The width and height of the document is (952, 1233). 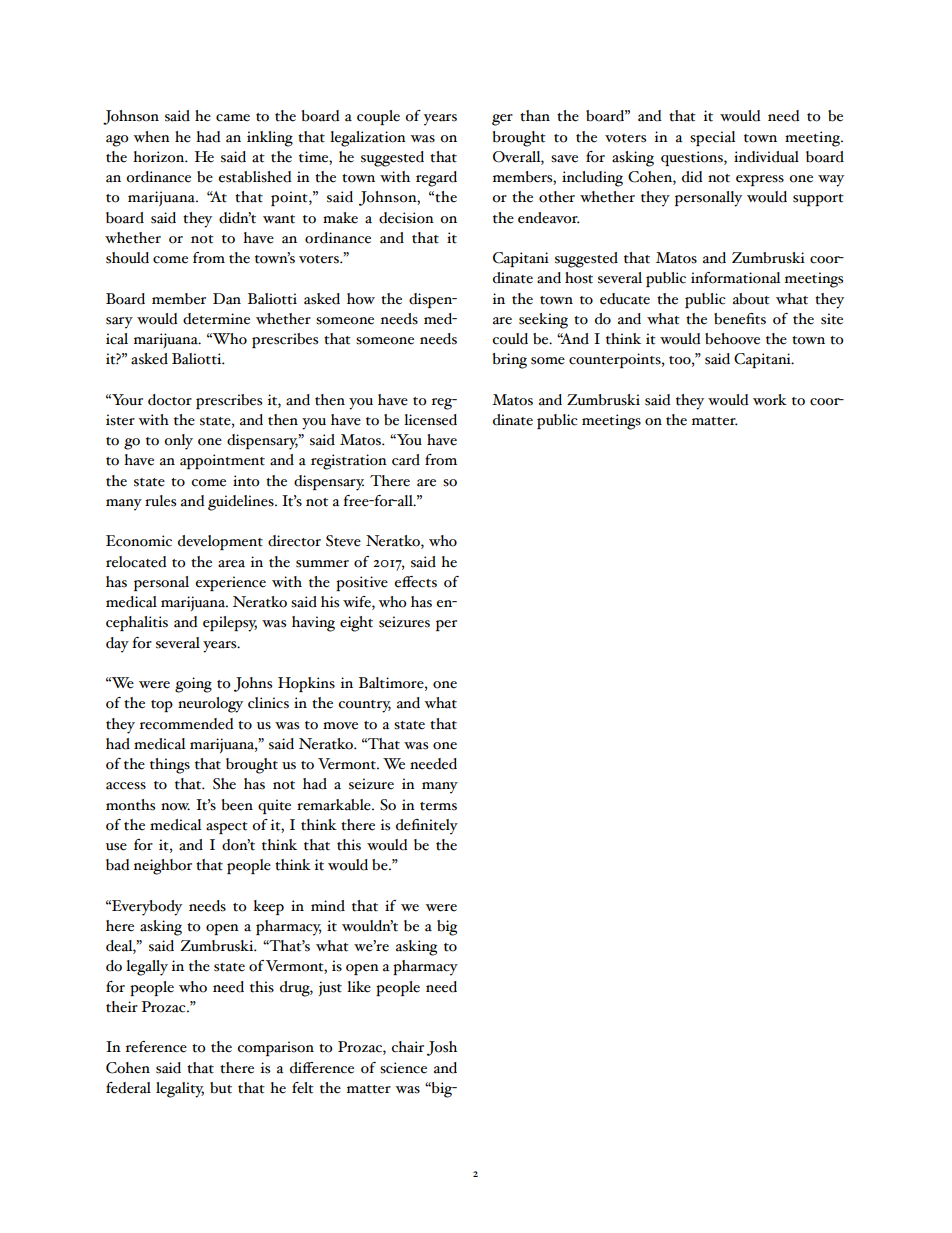 What do you see at coordinates (362, 583) in the document?
I see `positive` at bounding box center [362, 583].
